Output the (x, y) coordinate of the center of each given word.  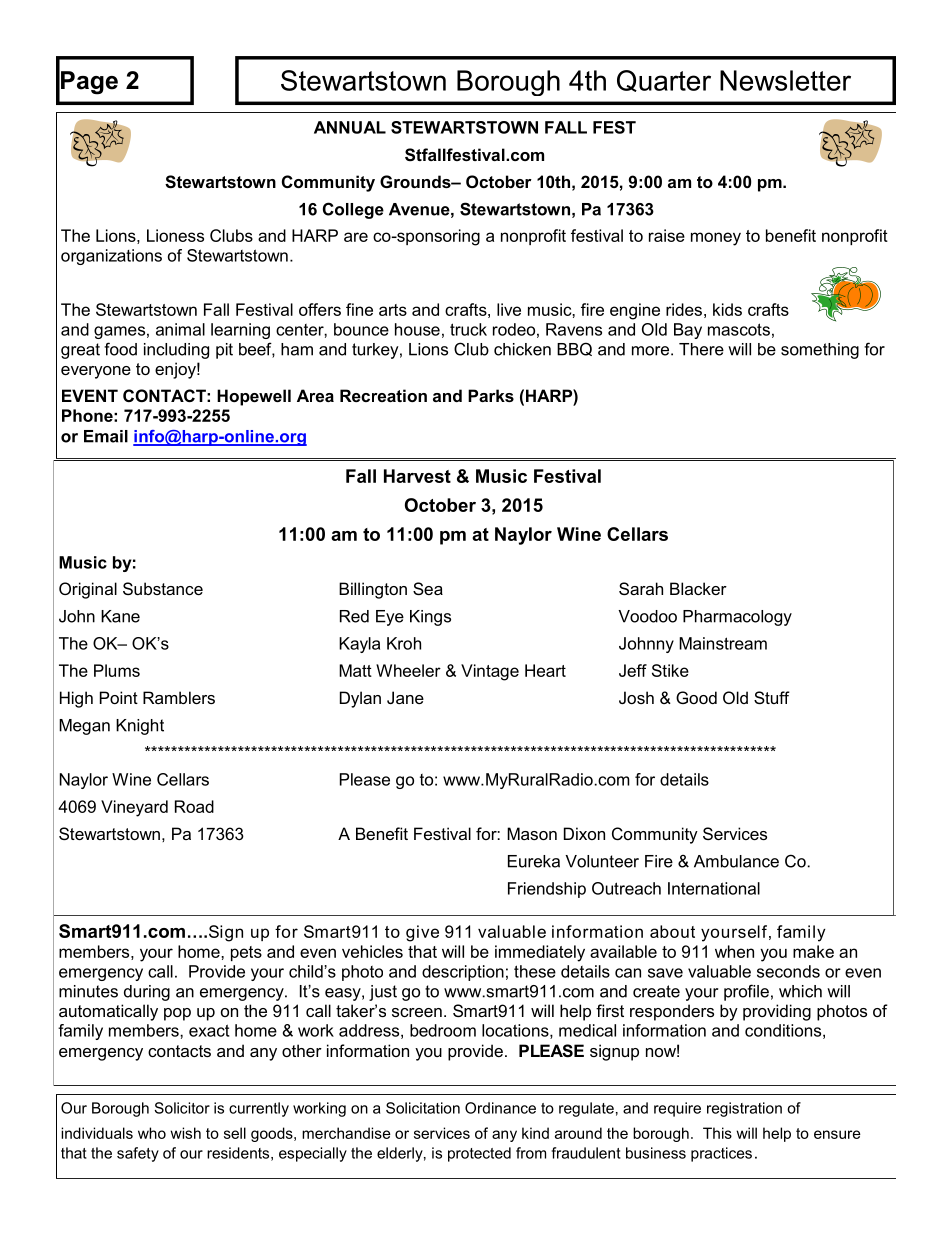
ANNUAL (350, 127)
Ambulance (736, 861)
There (701, 349)
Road (194, 806)
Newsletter (785, 80)
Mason (532, 833)
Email (106, 436)
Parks (491, 395)
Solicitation (423, 1108)
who (152, 1133)
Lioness (175, 235)
